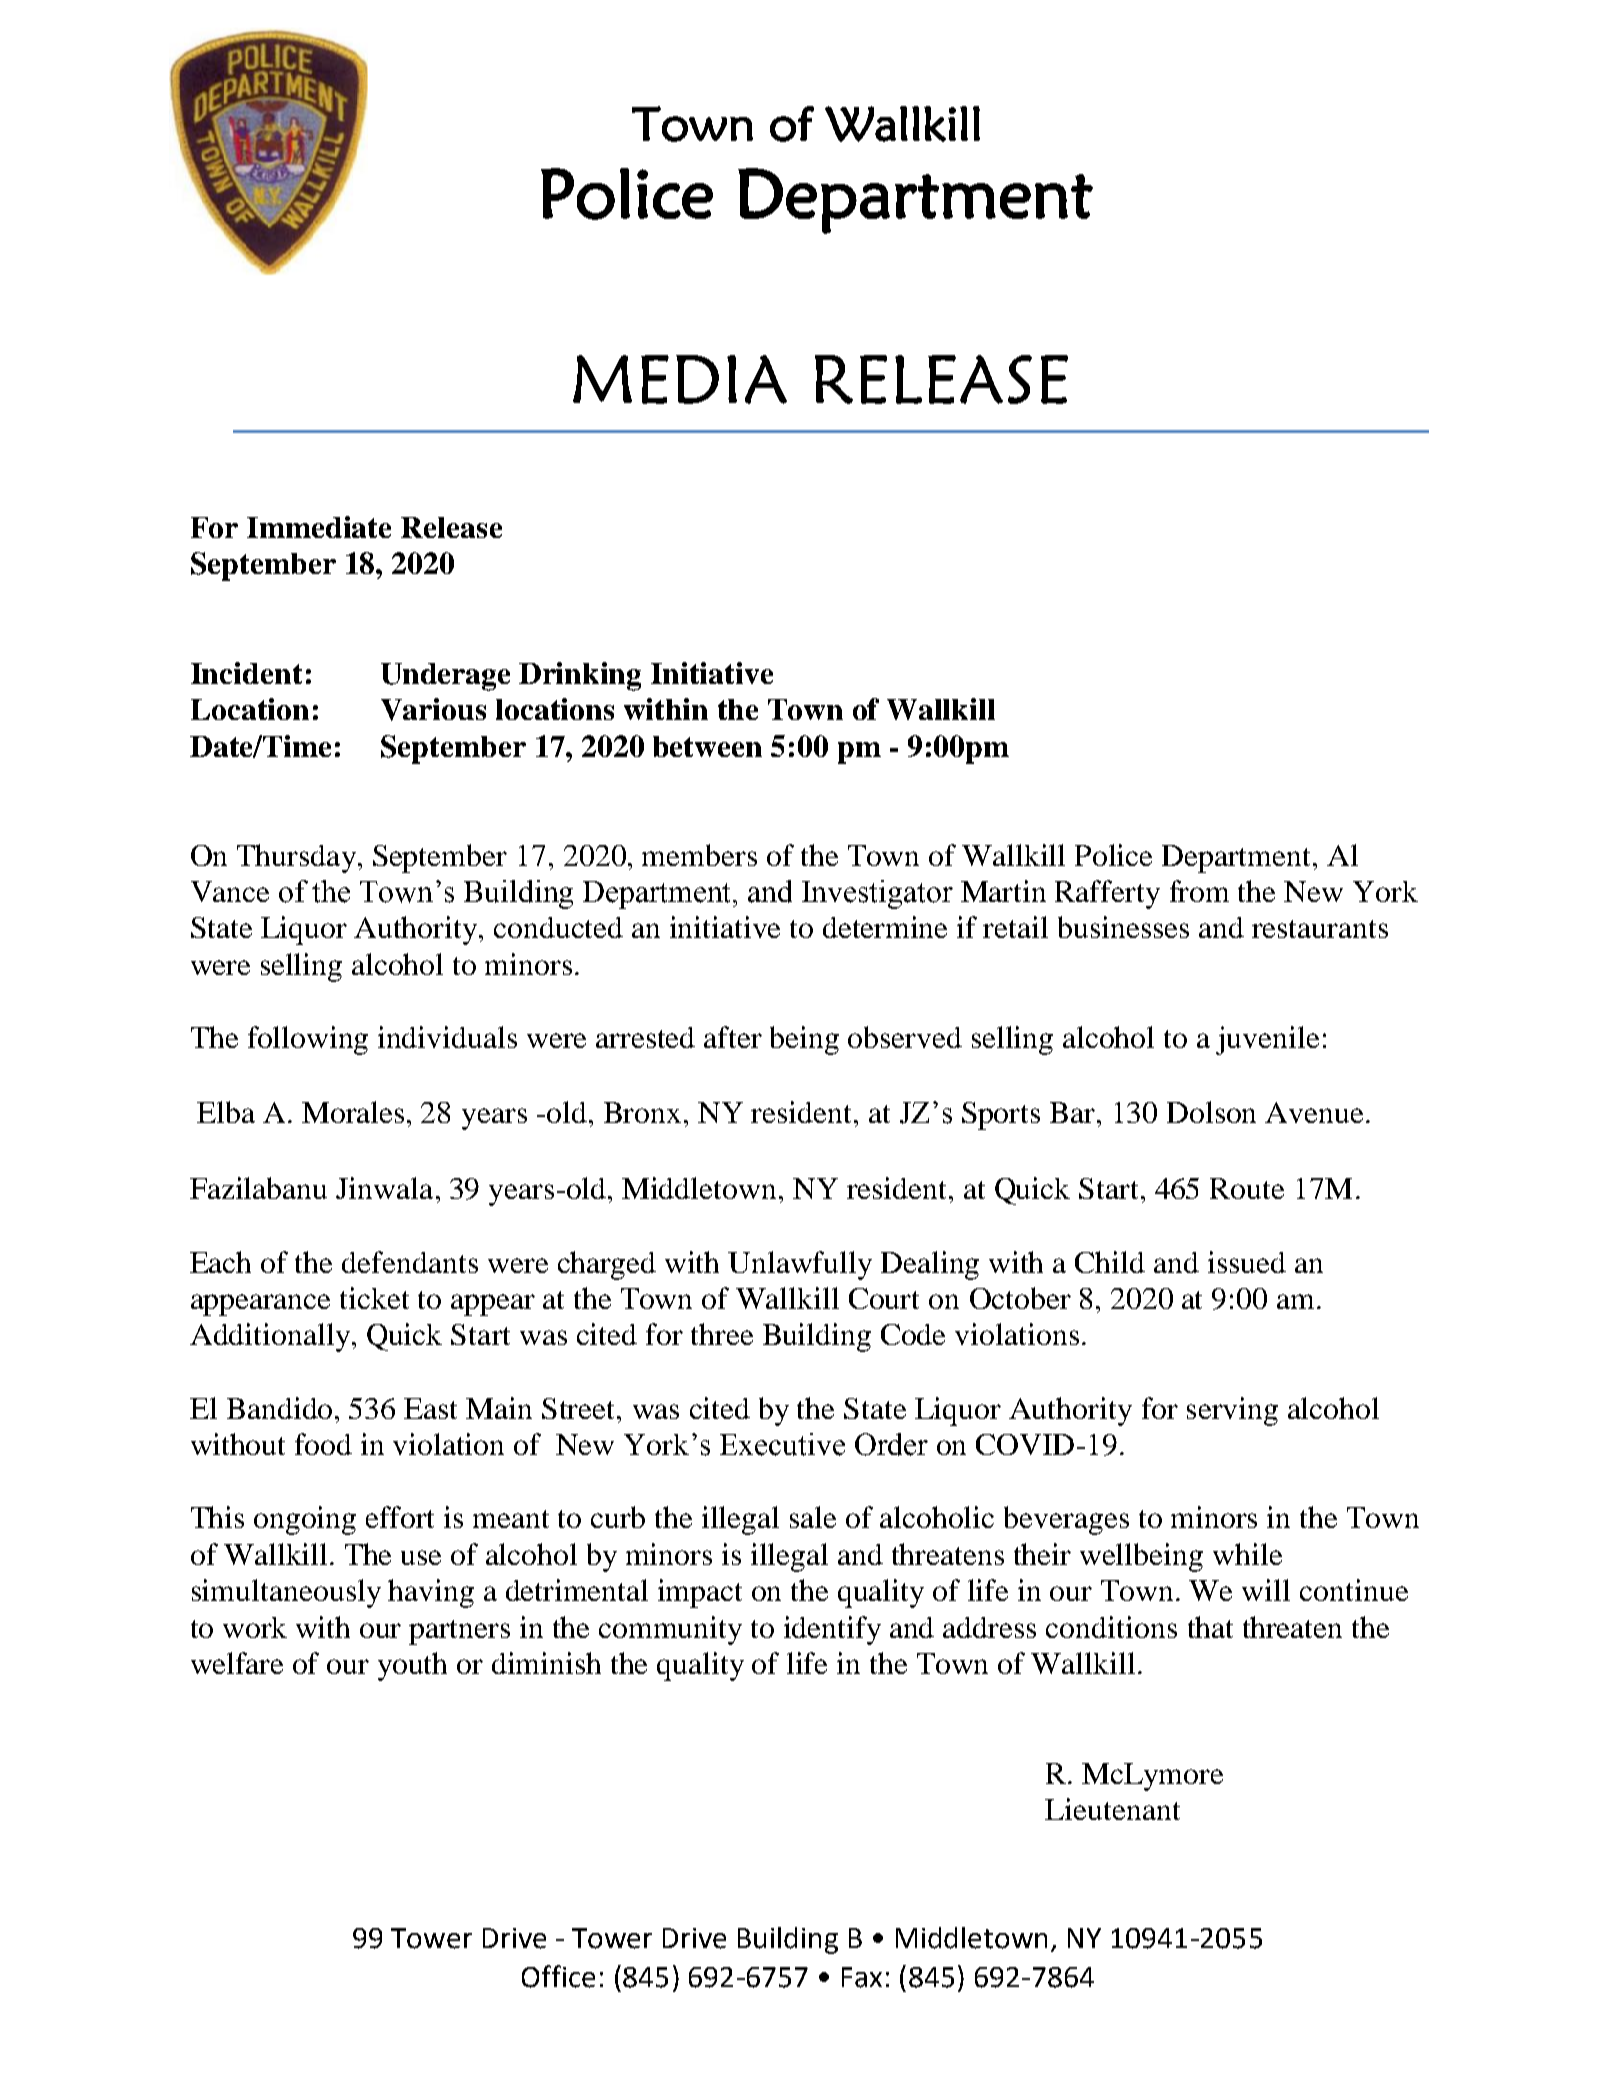  Describe the element at coordinates (1314, 1112) in the screenshot. I see `Avenue` at that location.
